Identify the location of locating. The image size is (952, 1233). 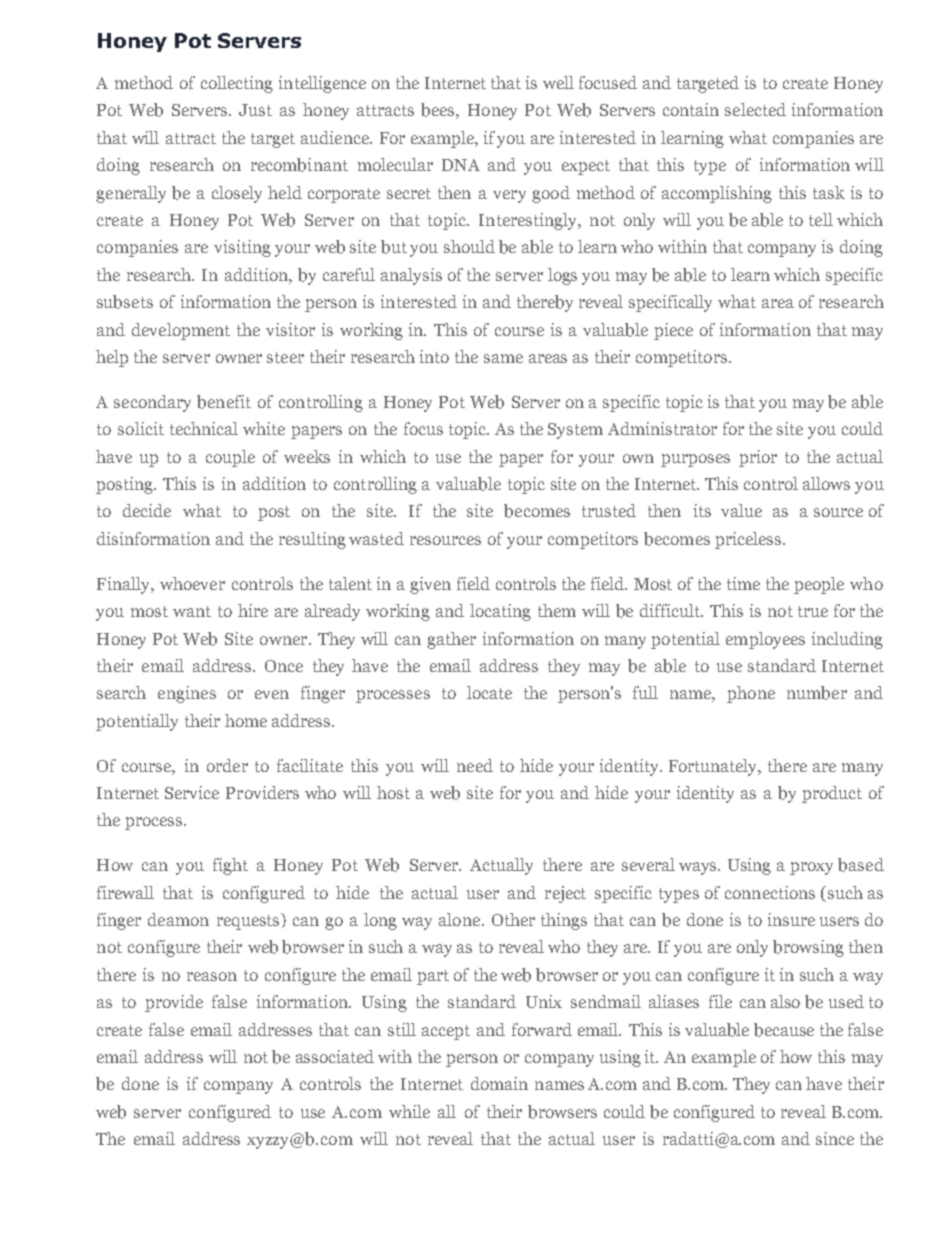
(500, 612).
